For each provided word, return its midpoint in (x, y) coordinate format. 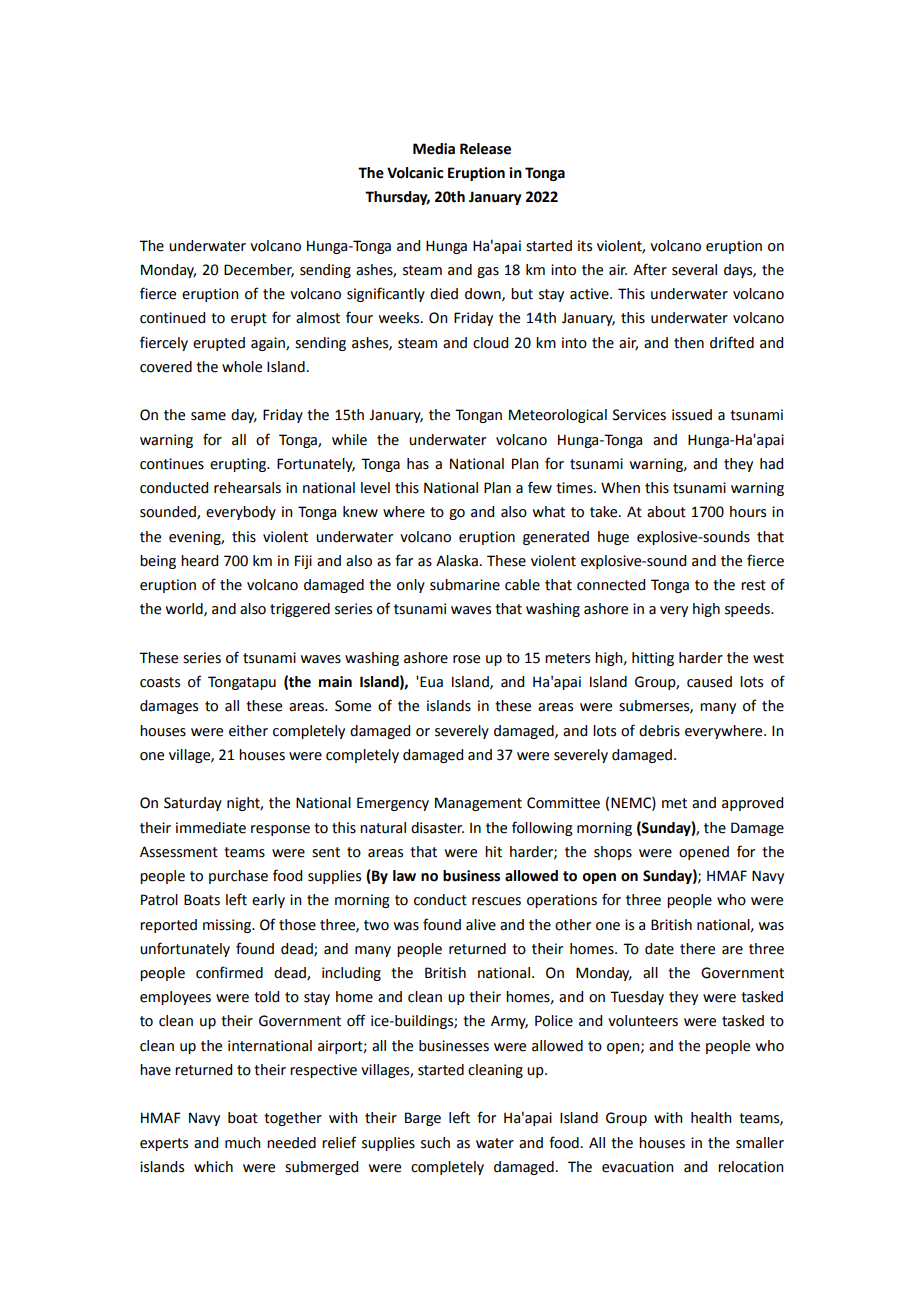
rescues (496, 901)
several (694, 270)
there (697, 949)
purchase (238, 877)
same (208, 416)
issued (692, 415)
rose (466, 659)
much (243, 1143)
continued (172, 318)
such (435, 1143)
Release (485, 149)
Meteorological (558, 416)
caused (709, 682)
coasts (160, 682)
